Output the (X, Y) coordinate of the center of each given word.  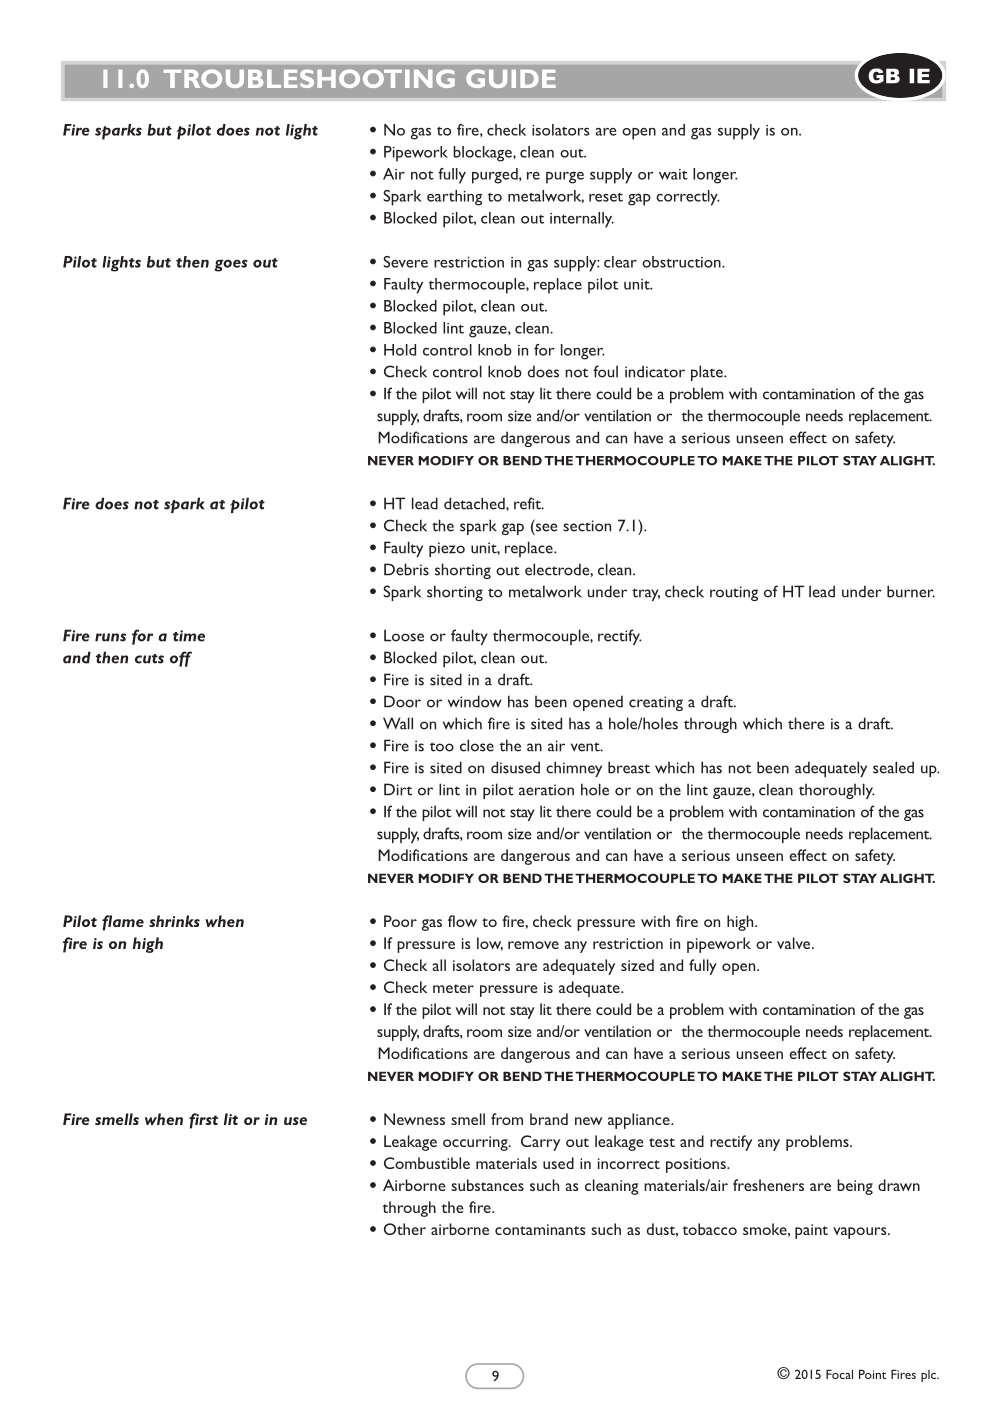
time (189, 636)
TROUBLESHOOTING (309, 78)
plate (708, 373)
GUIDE (511, 78)
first (203, 1121)
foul (605, 371)
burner (911, 591)
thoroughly (837, 791)
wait (673, 174)
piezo (447, 549)
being (855, 1187)
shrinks (174, 921)
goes (230, 265)
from (507, 1119)
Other (405, 1229)
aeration (546, 790)
